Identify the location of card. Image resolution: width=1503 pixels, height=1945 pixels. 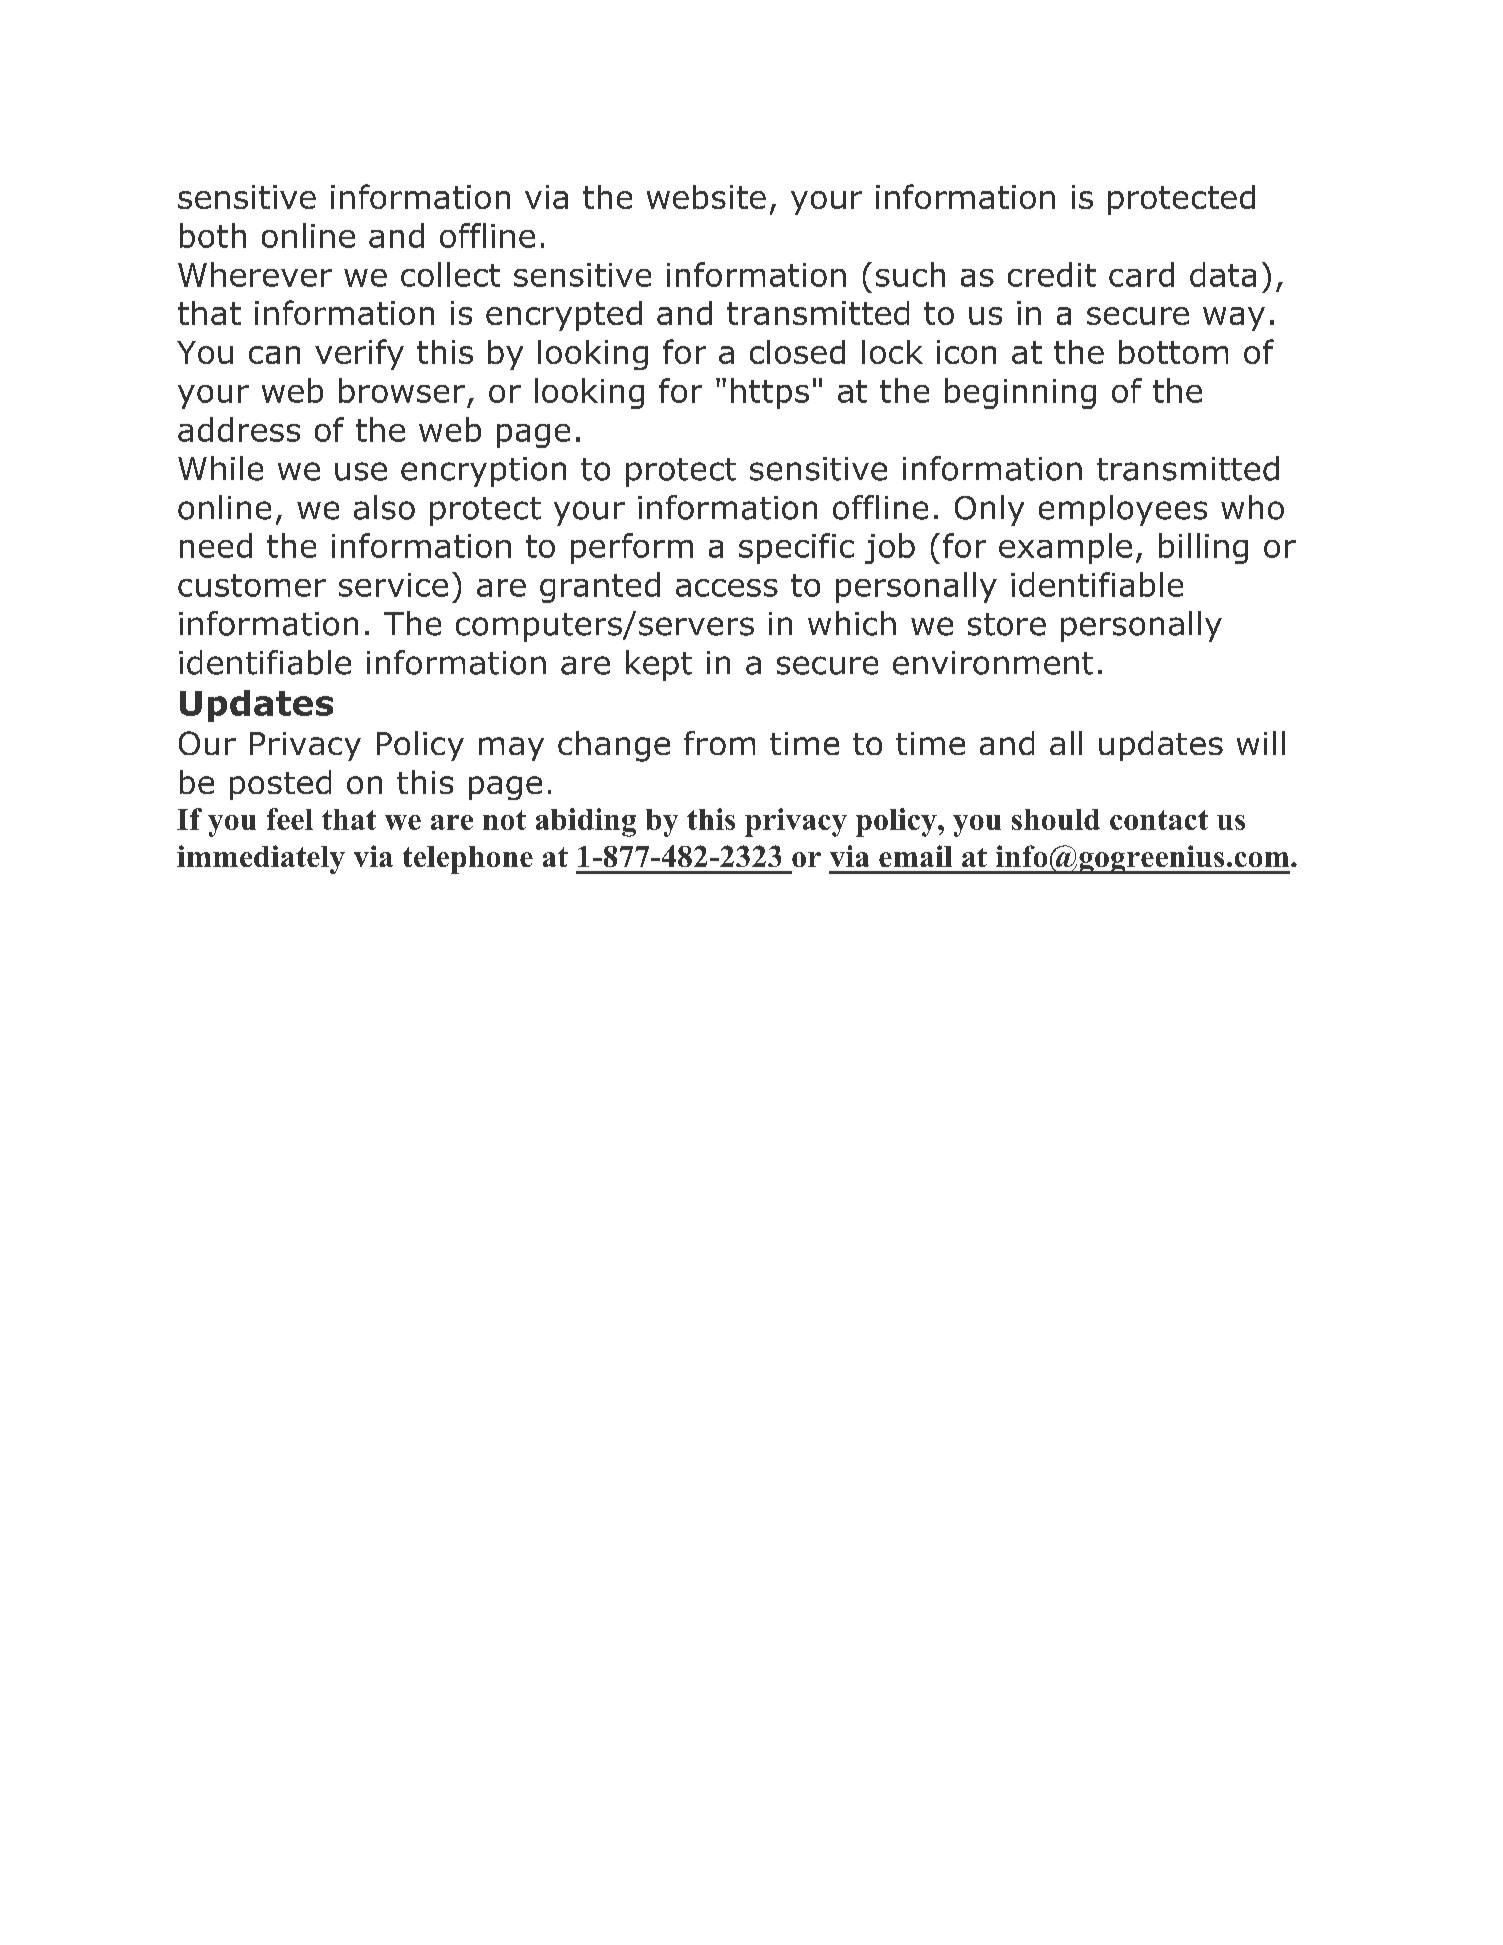
(1141, 274).
